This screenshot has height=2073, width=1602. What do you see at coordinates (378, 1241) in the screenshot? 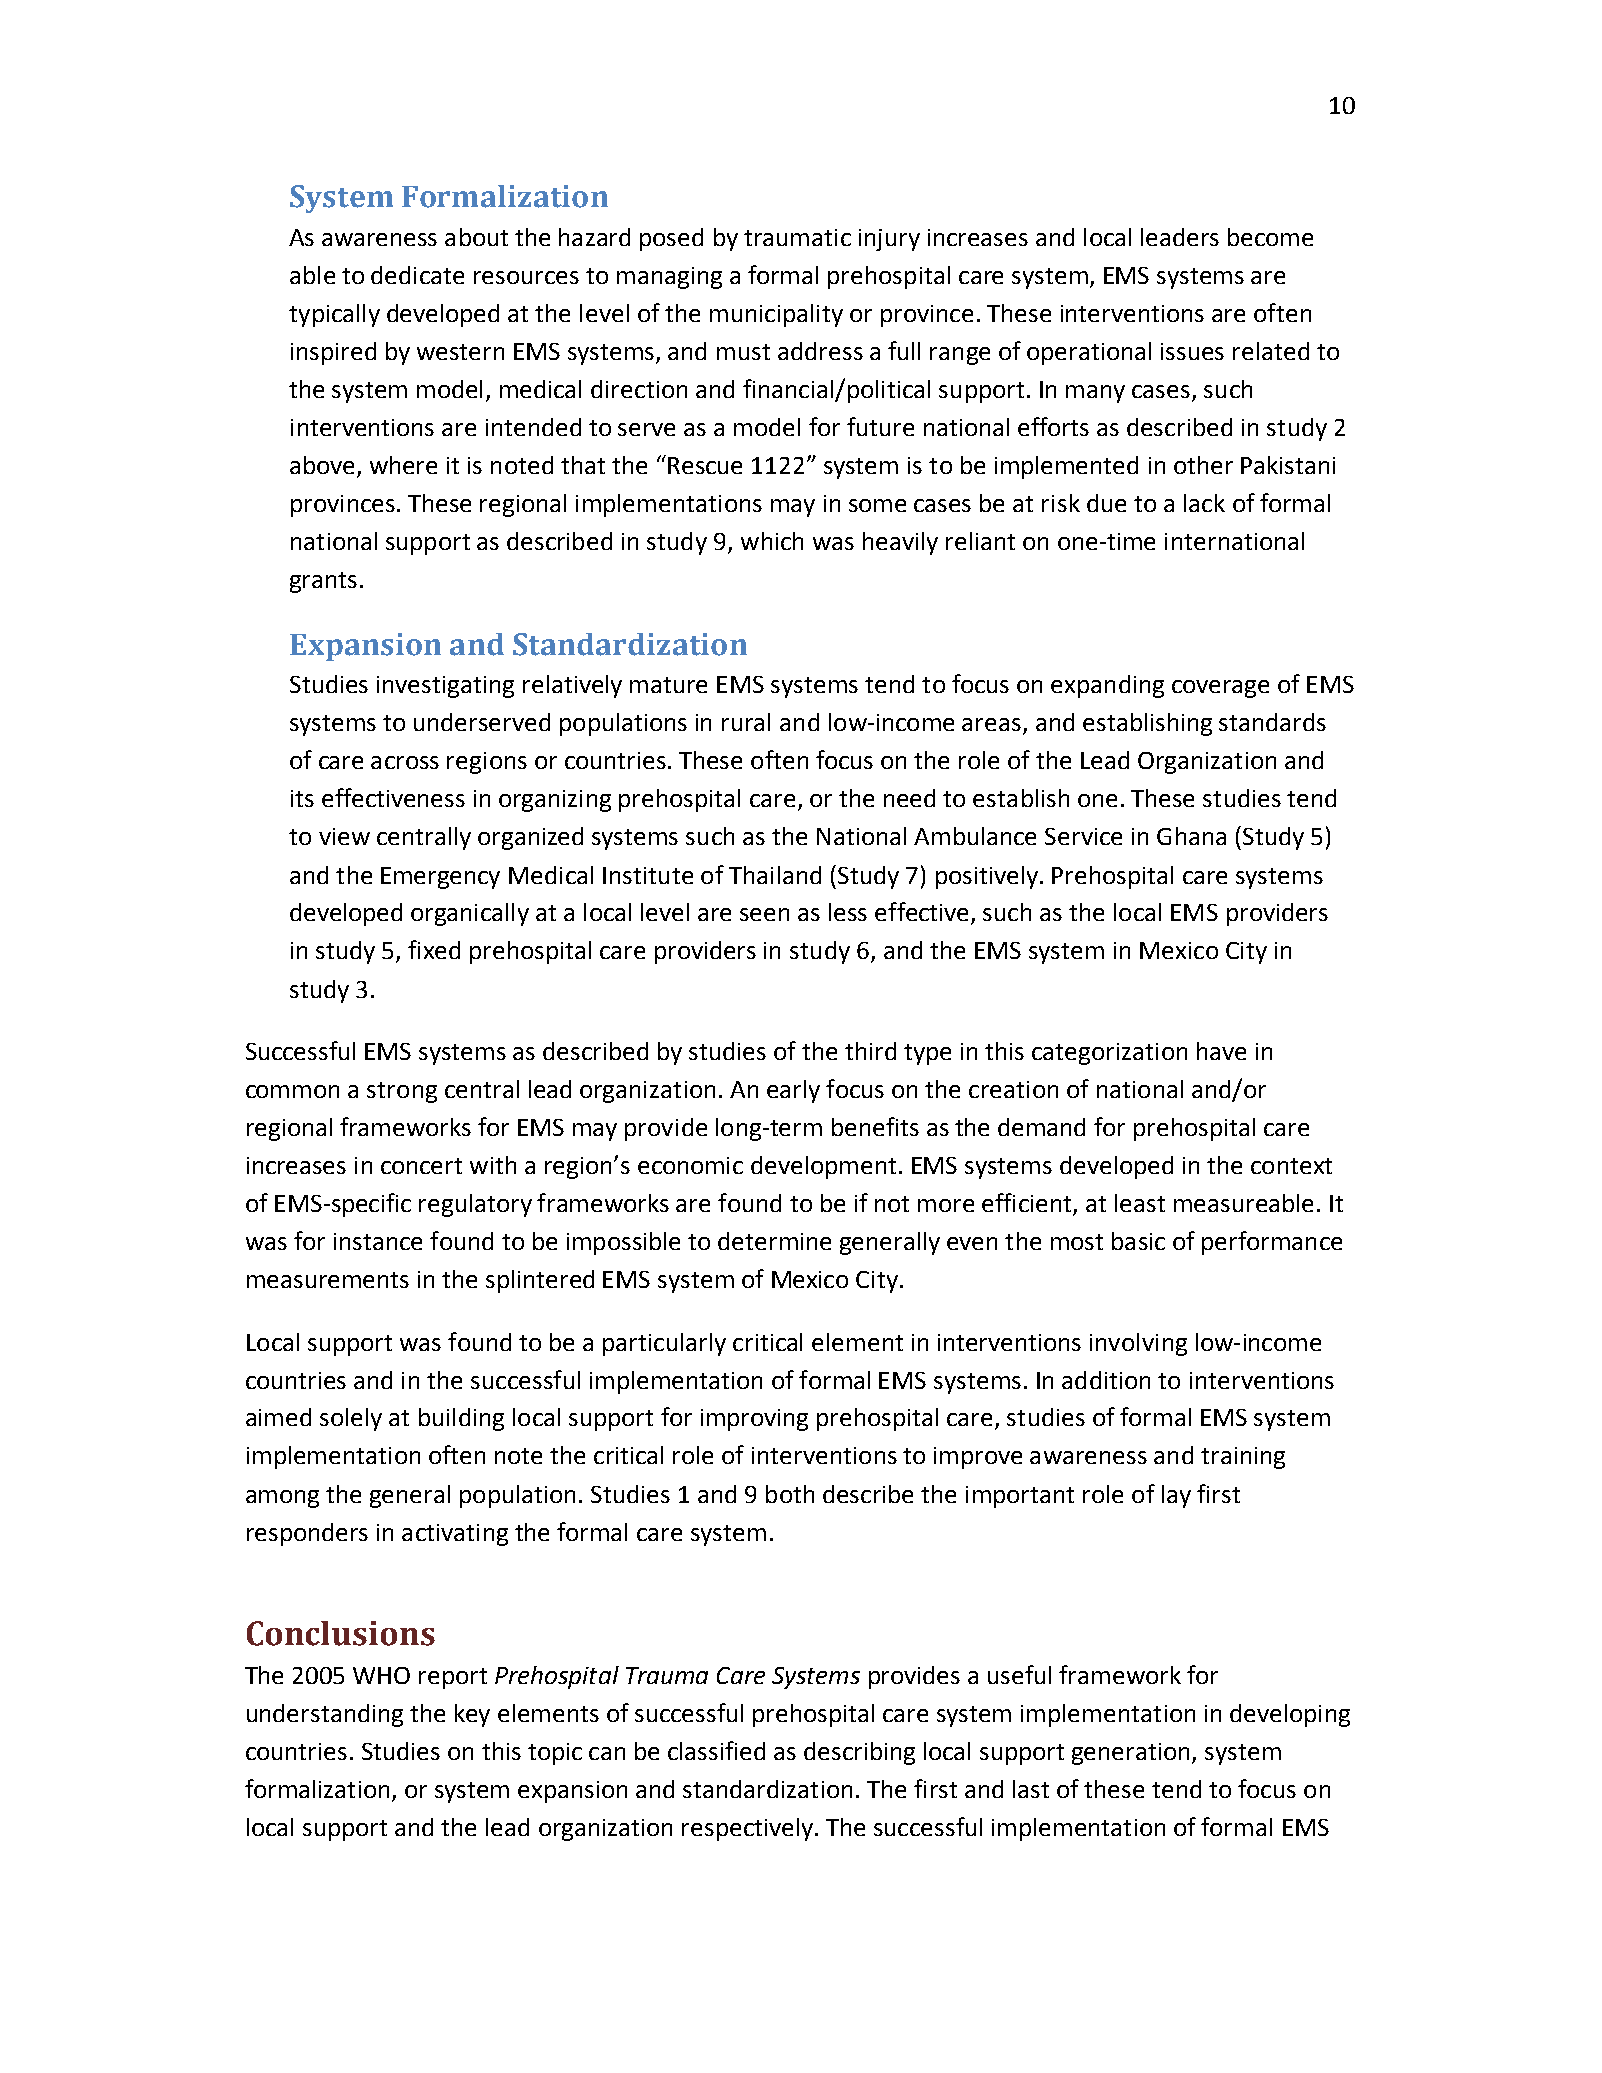
I see `instance` at bounding box center [378, 1241].
